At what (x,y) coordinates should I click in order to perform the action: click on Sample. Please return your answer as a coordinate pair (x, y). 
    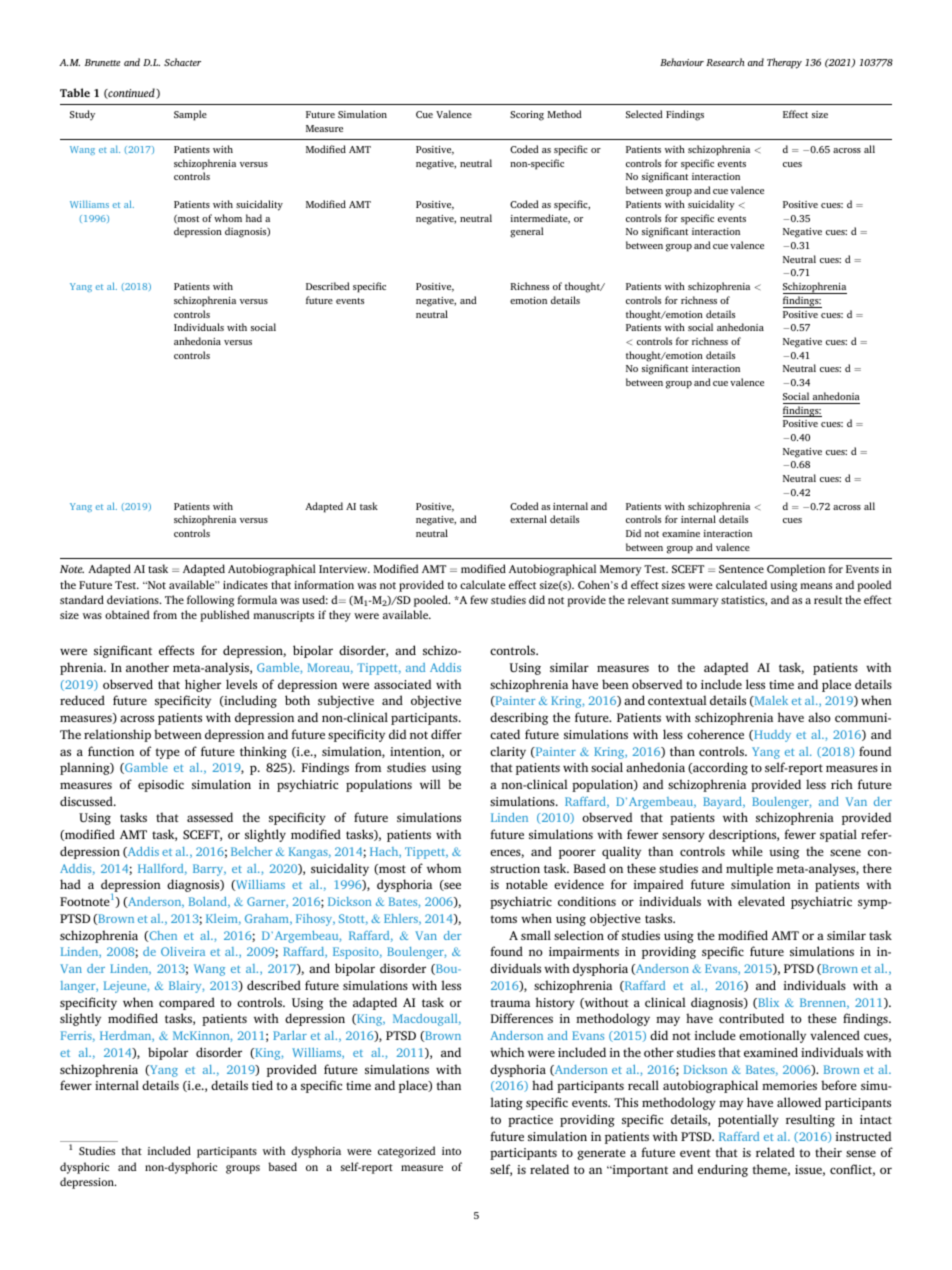
    Looking at the image, I should click on (190, 115).
